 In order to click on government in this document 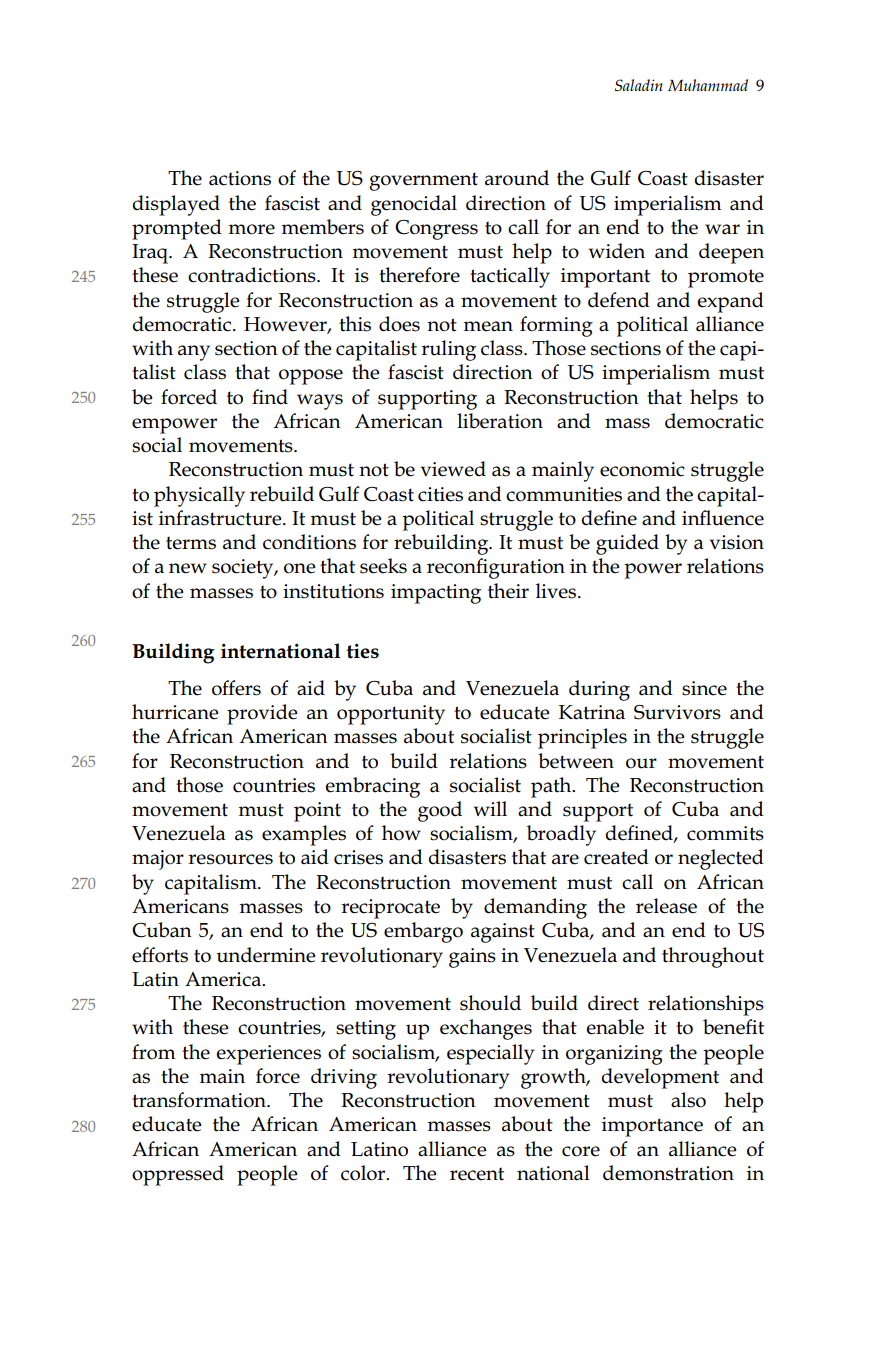, I will do `click(423, 181)`.
